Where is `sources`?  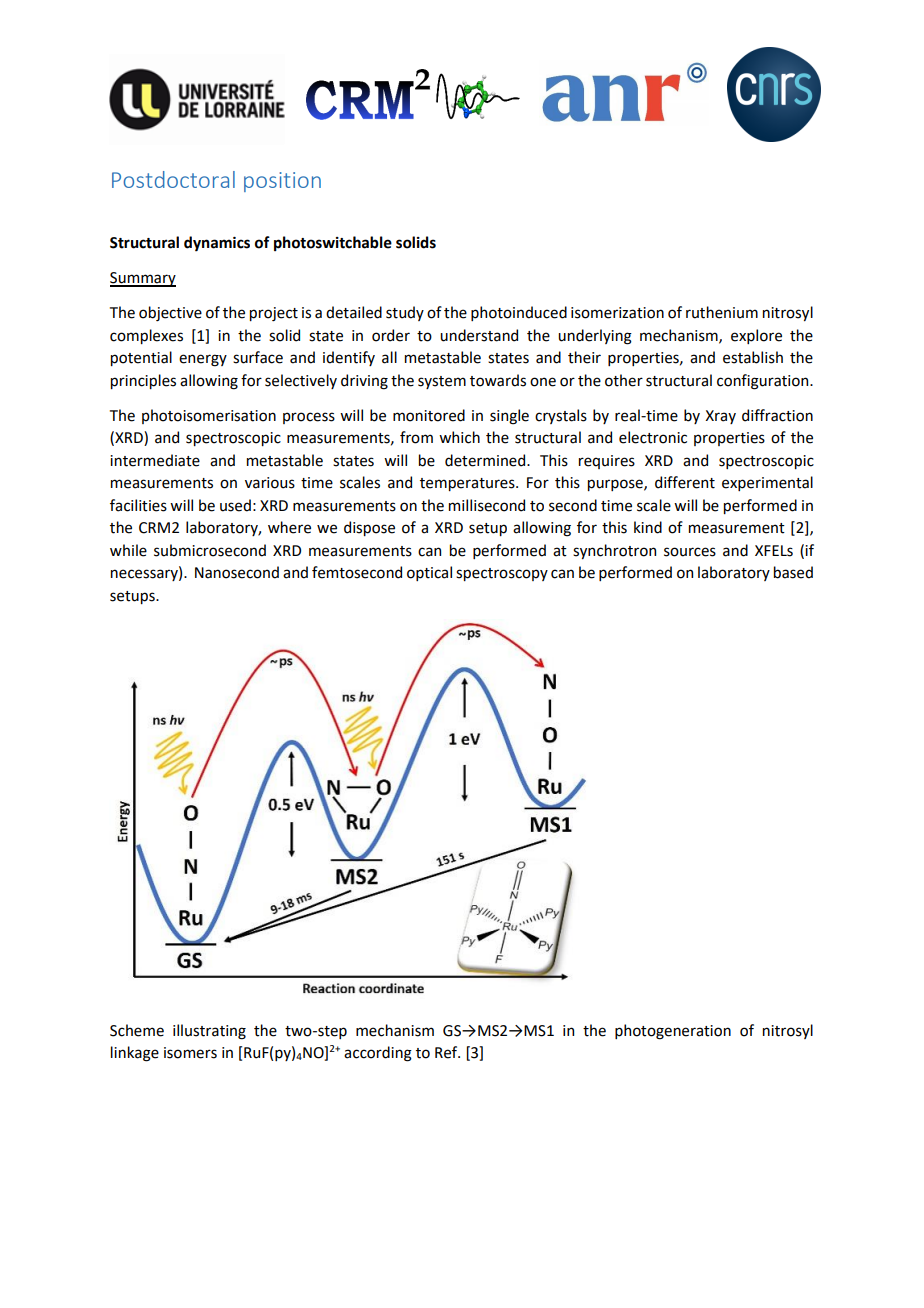 sources is located at coordinates (690, 552).
